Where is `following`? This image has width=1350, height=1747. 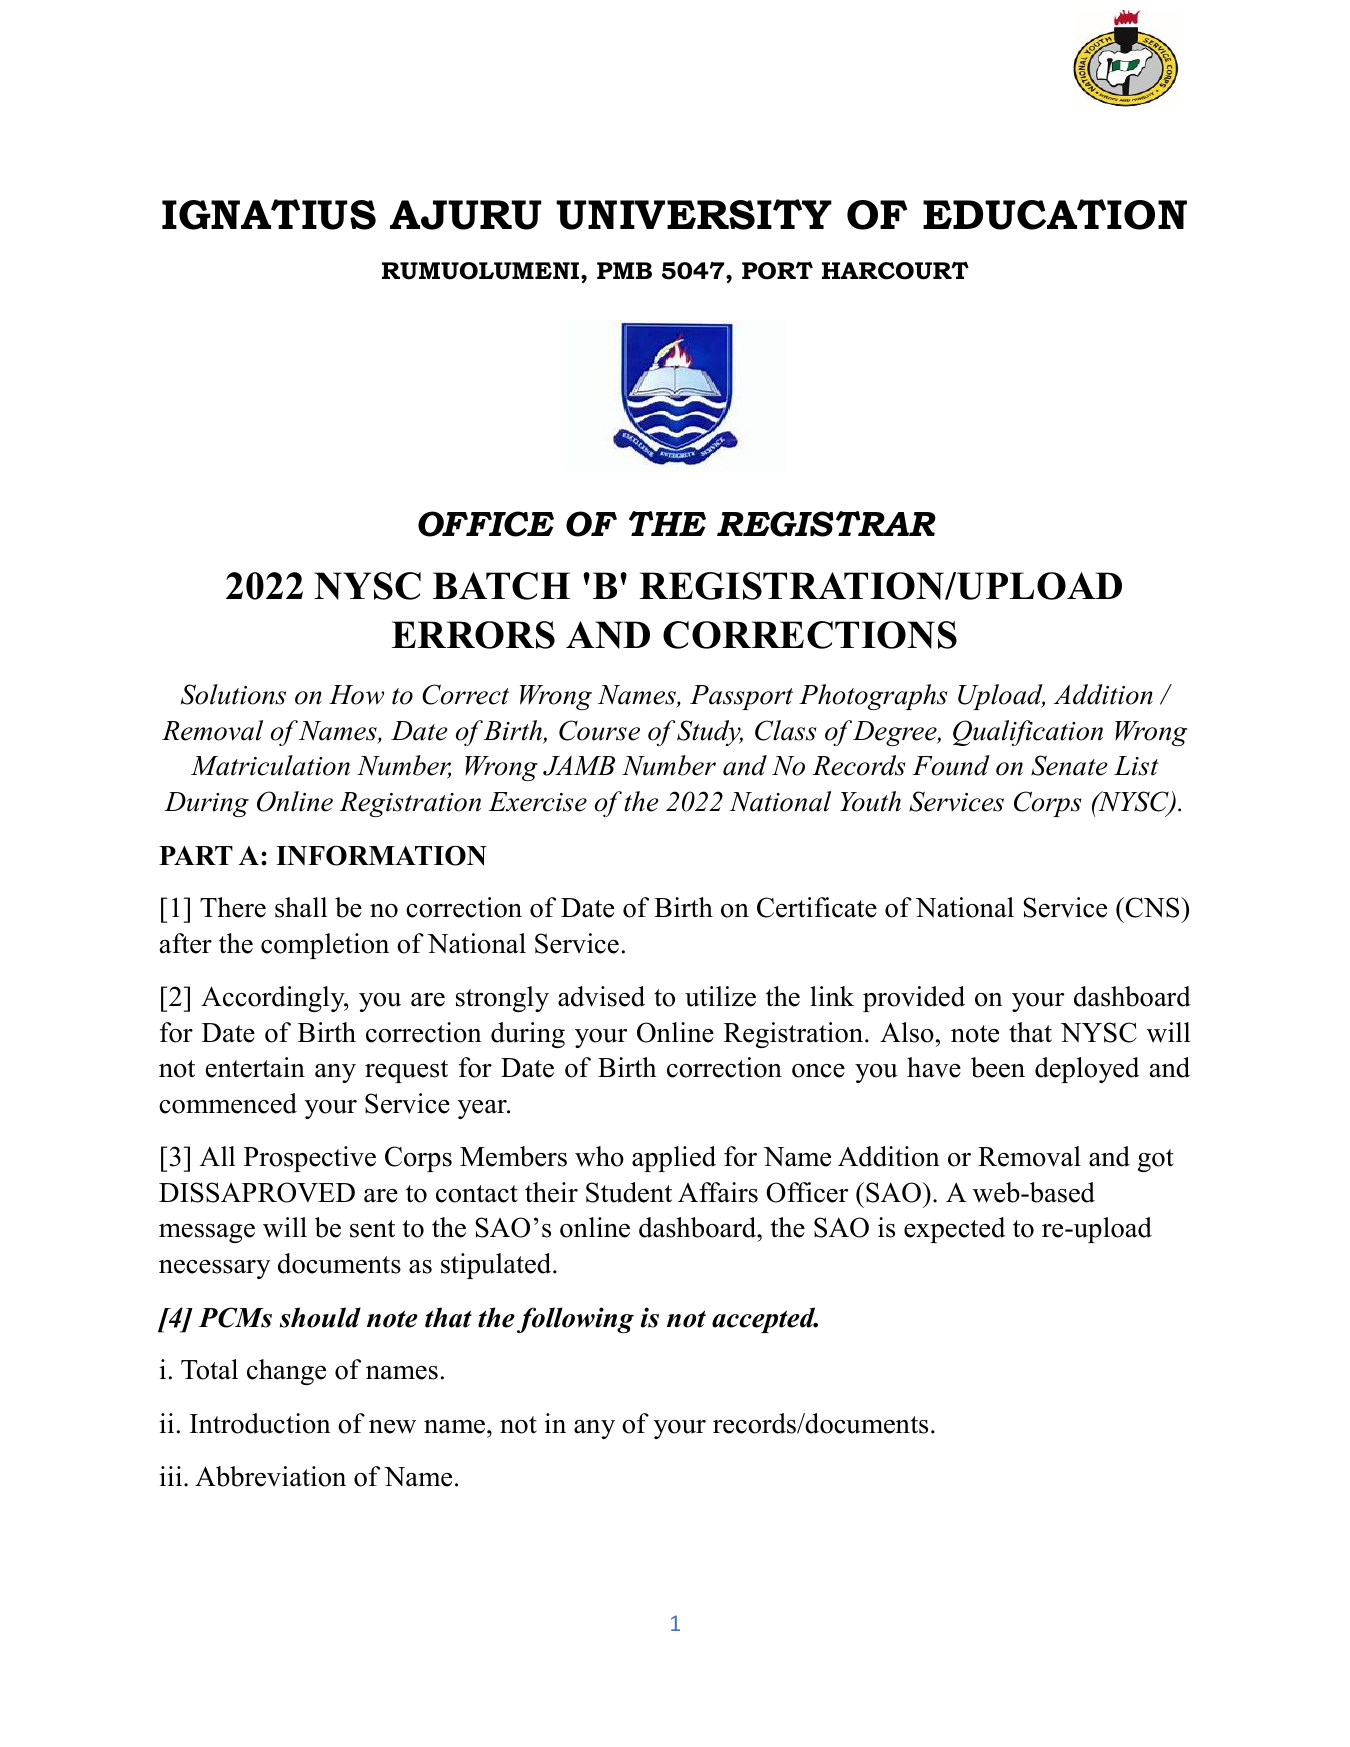 following is located at coordinates (575, 1320).
